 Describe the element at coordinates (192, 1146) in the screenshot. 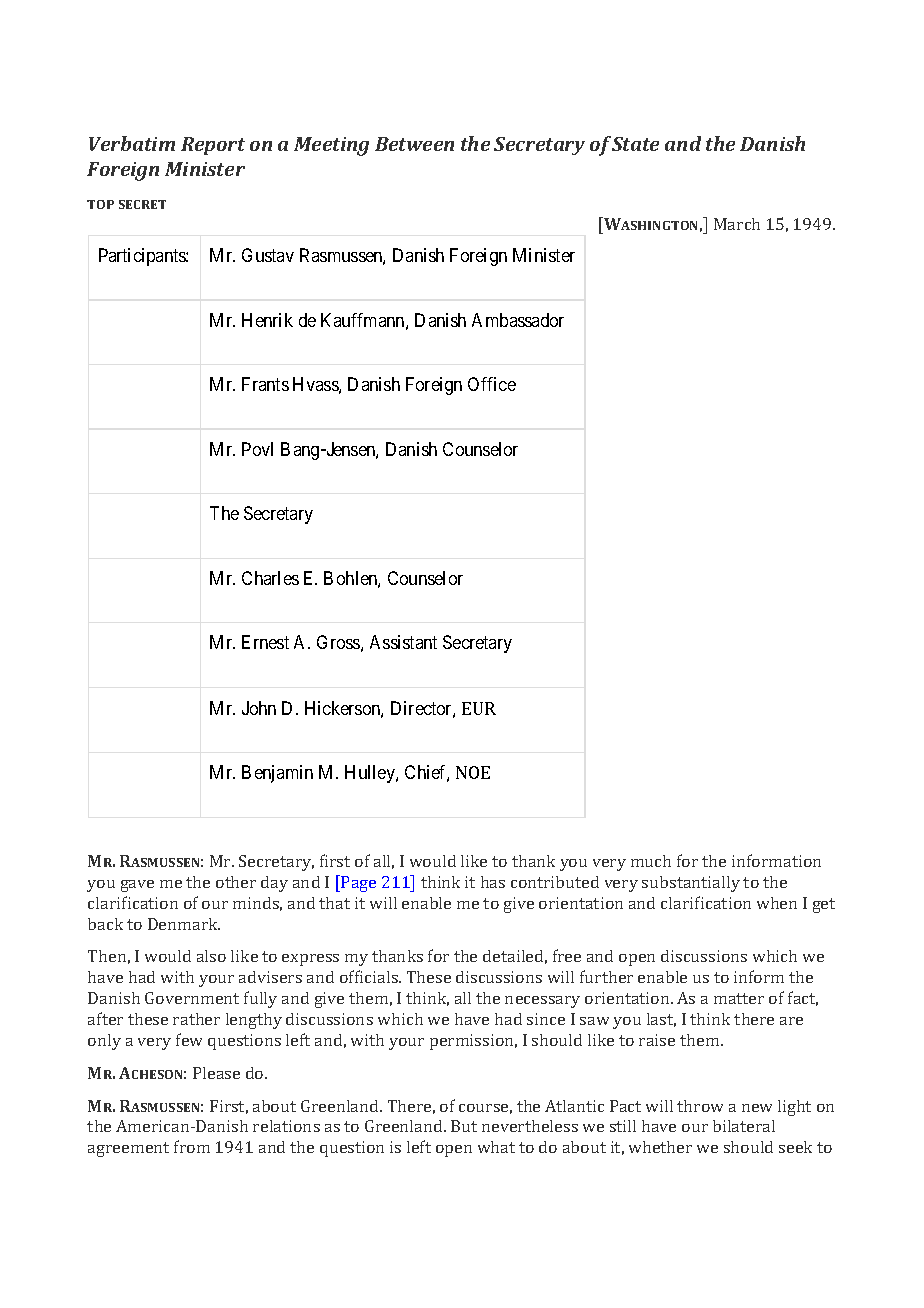

I see `from` at that location.
